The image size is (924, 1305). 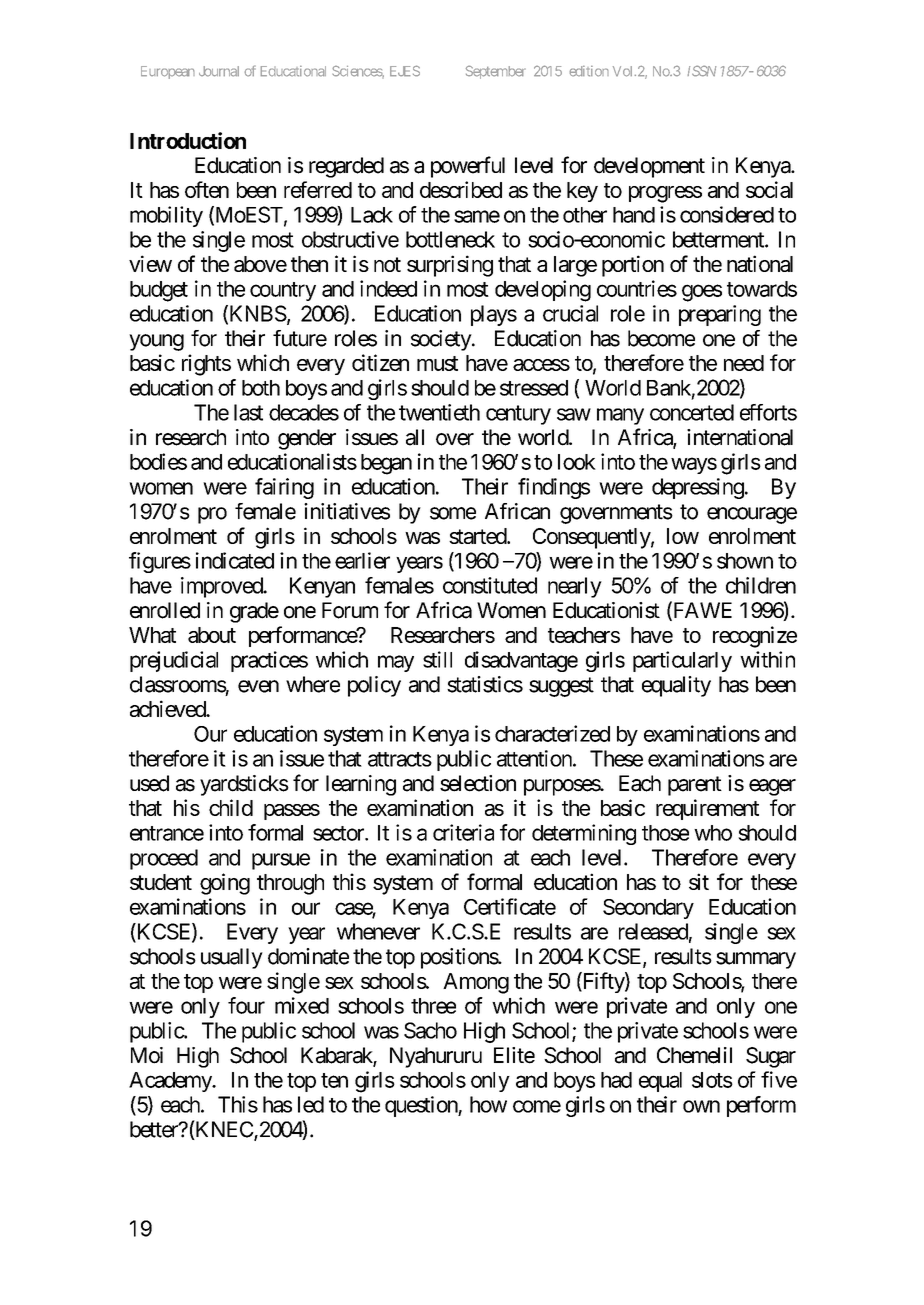 What do you see at coordinates (701, 71) in the page?
I see `ISSN` at bounding box center [701, 71].
